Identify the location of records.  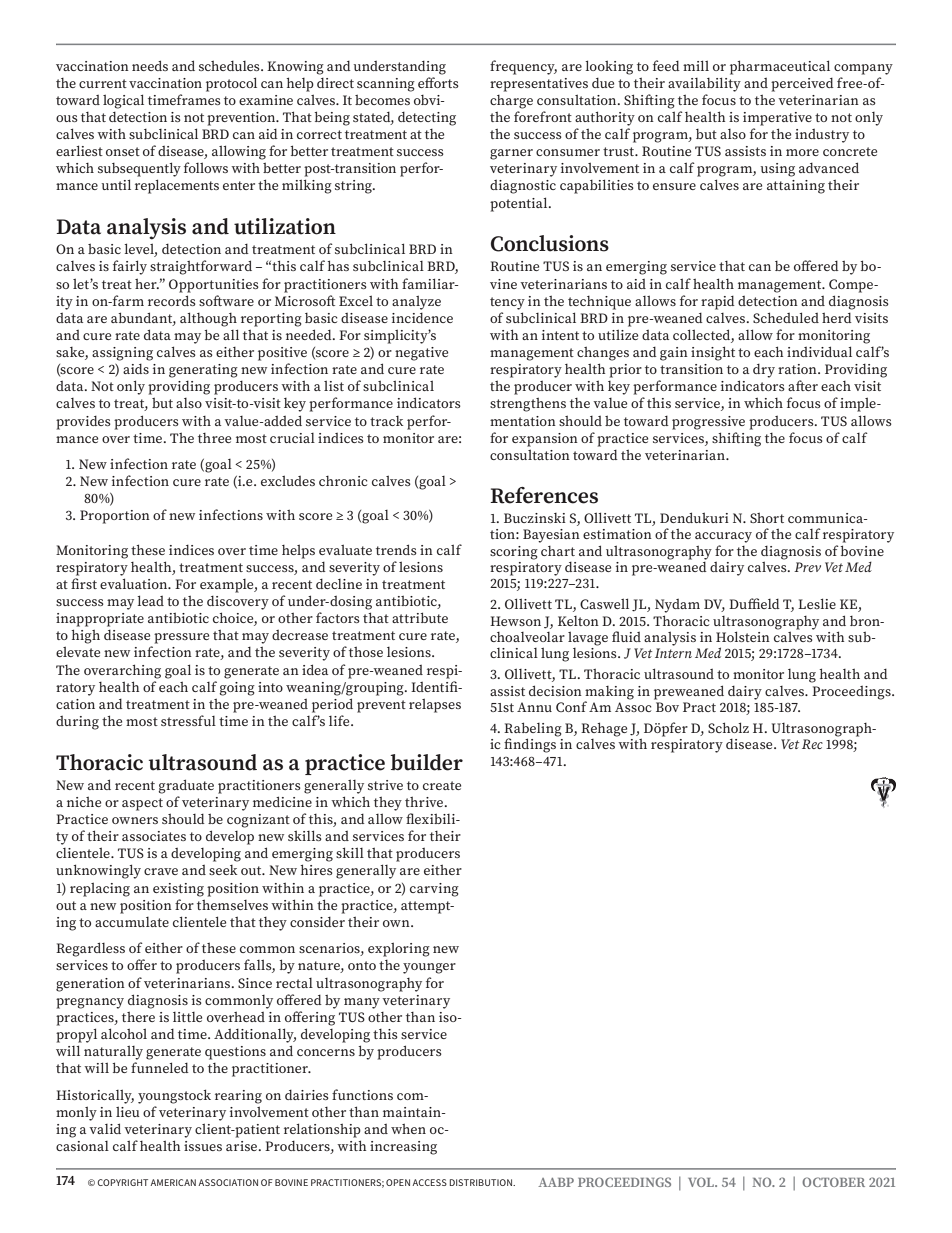
(172, 300).
